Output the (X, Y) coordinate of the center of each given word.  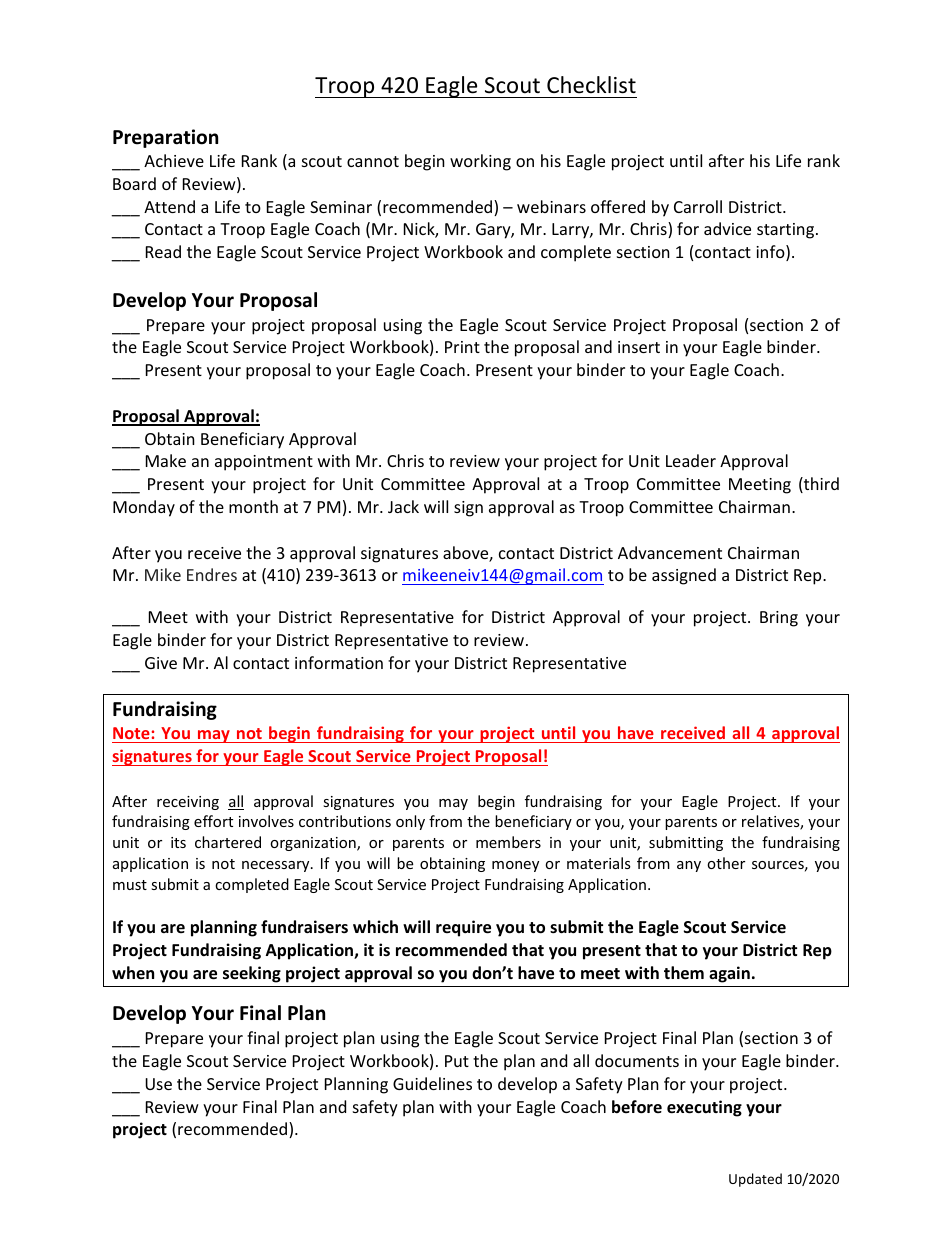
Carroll (698, 206)
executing (704, 1108)
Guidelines (432, 1083)
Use (158, 1084)
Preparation (165, 138)
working (480, 162)
